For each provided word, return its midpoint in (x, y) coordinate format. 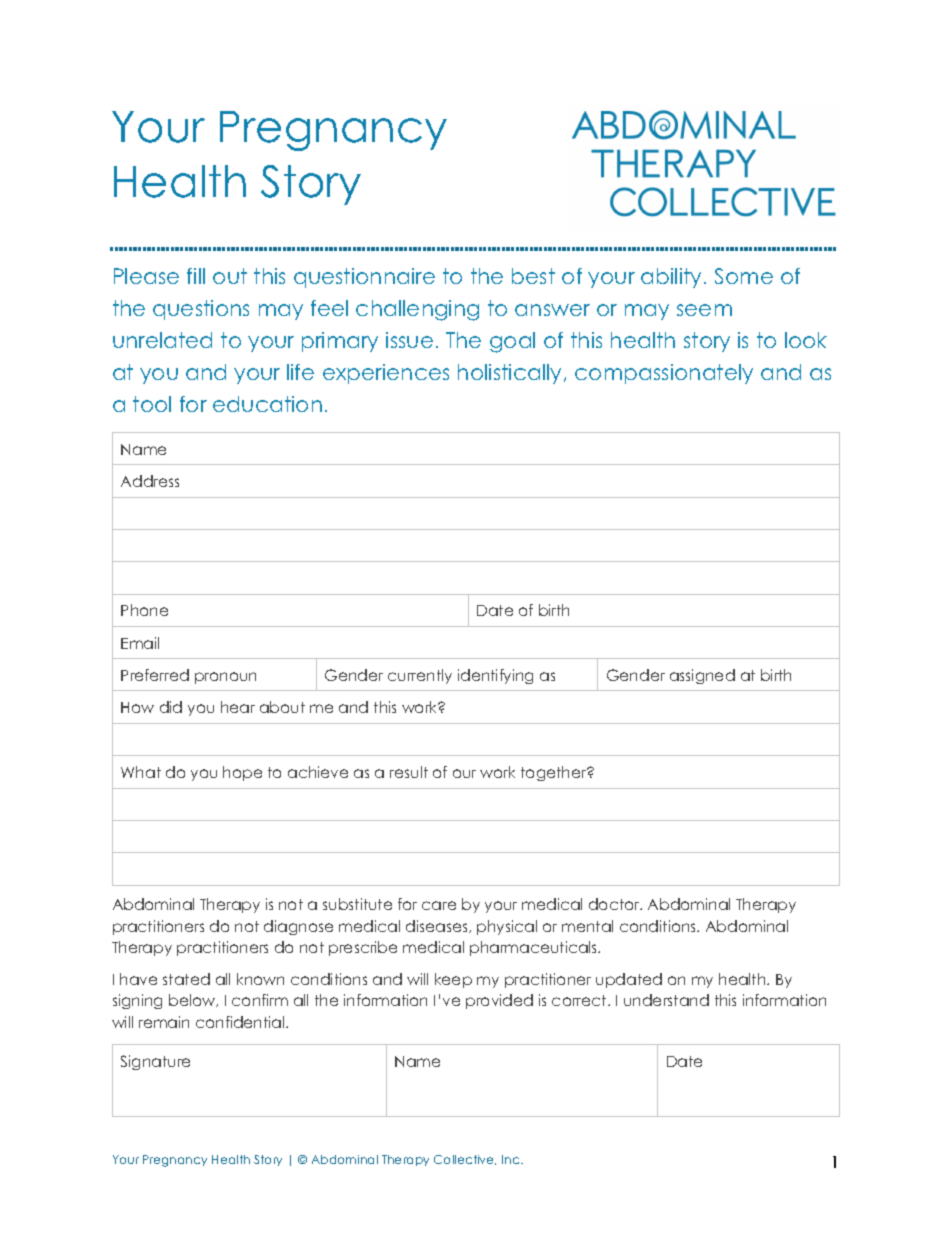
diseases (438, 926)
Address (150, 481)
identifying (495, 676)
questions (201, 310)
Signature (155, 1062)
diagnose (298, 927)
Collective (465, 1160)
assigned (702, 676)
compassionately (664, 374)
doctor (615, 904)
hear (238, 707)
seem (704, 310)
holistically (511, 374)
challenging (417, 310)
